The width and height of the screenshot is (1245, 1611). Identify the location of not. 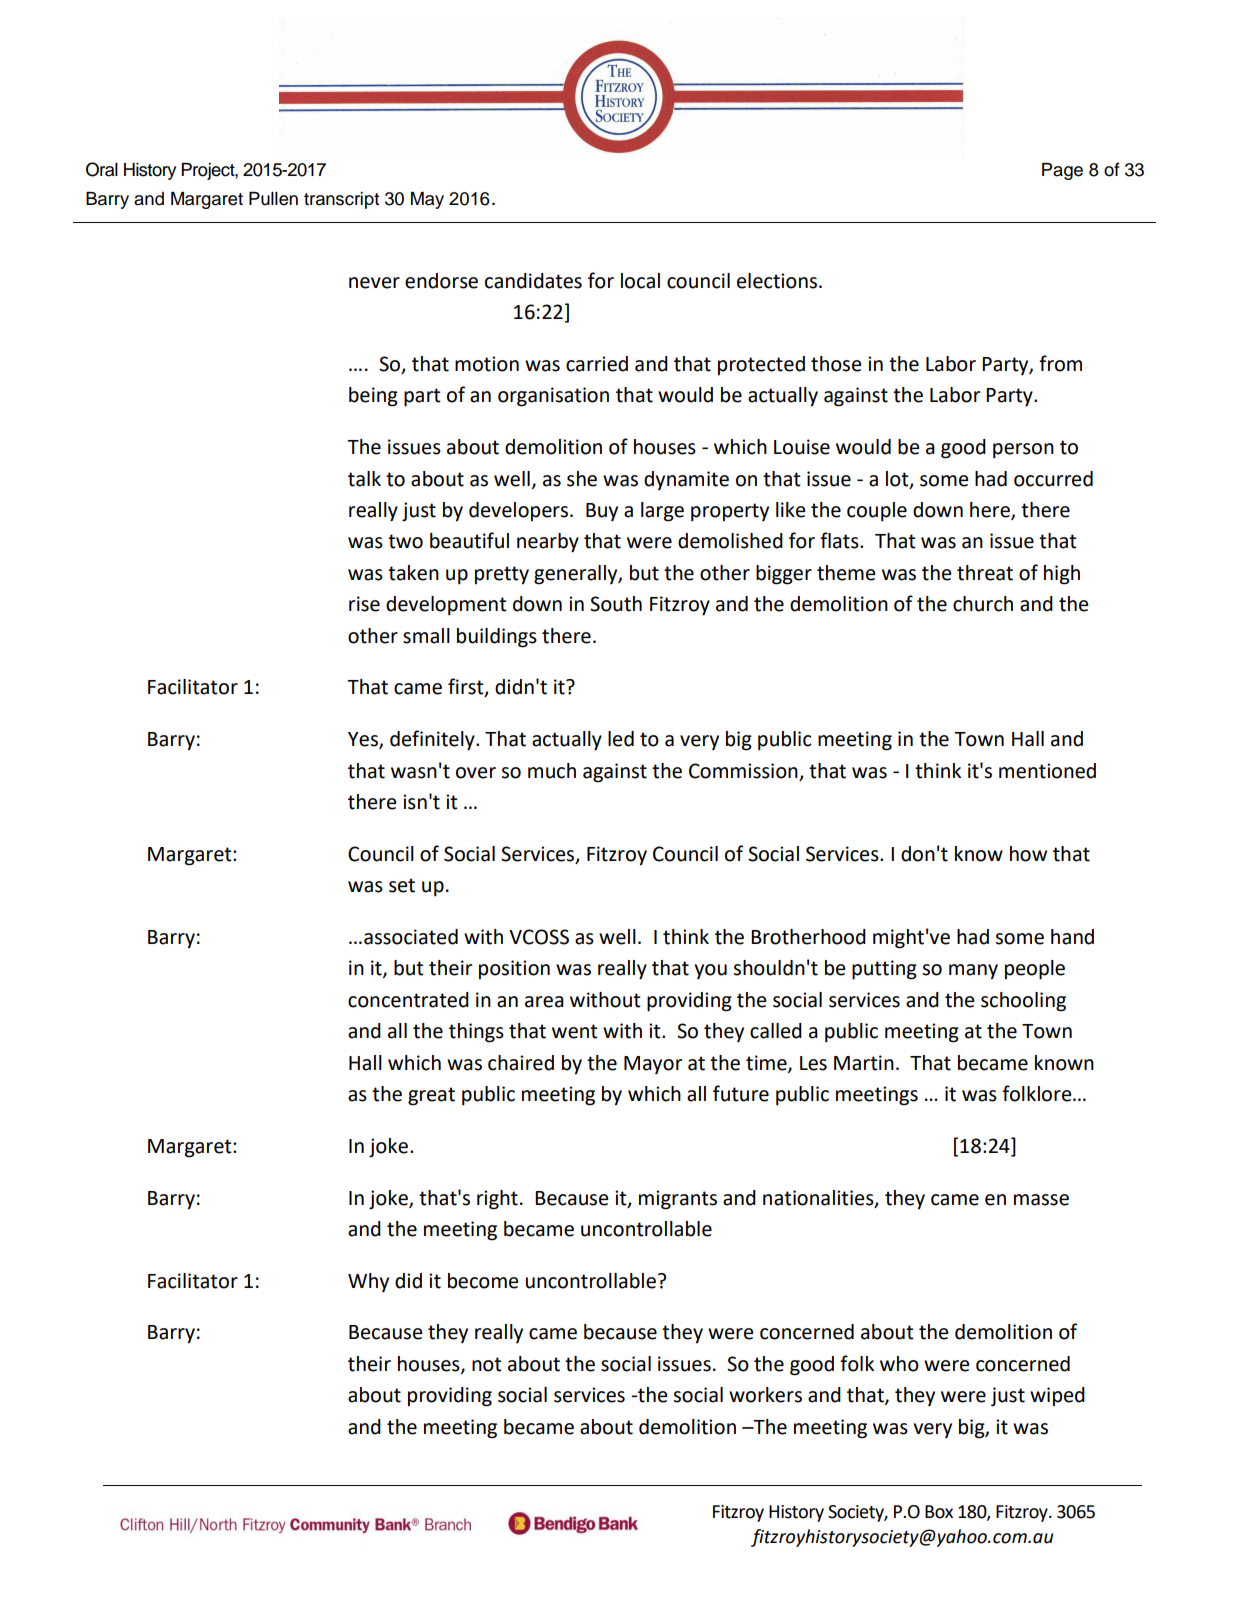
(487, 1364).
